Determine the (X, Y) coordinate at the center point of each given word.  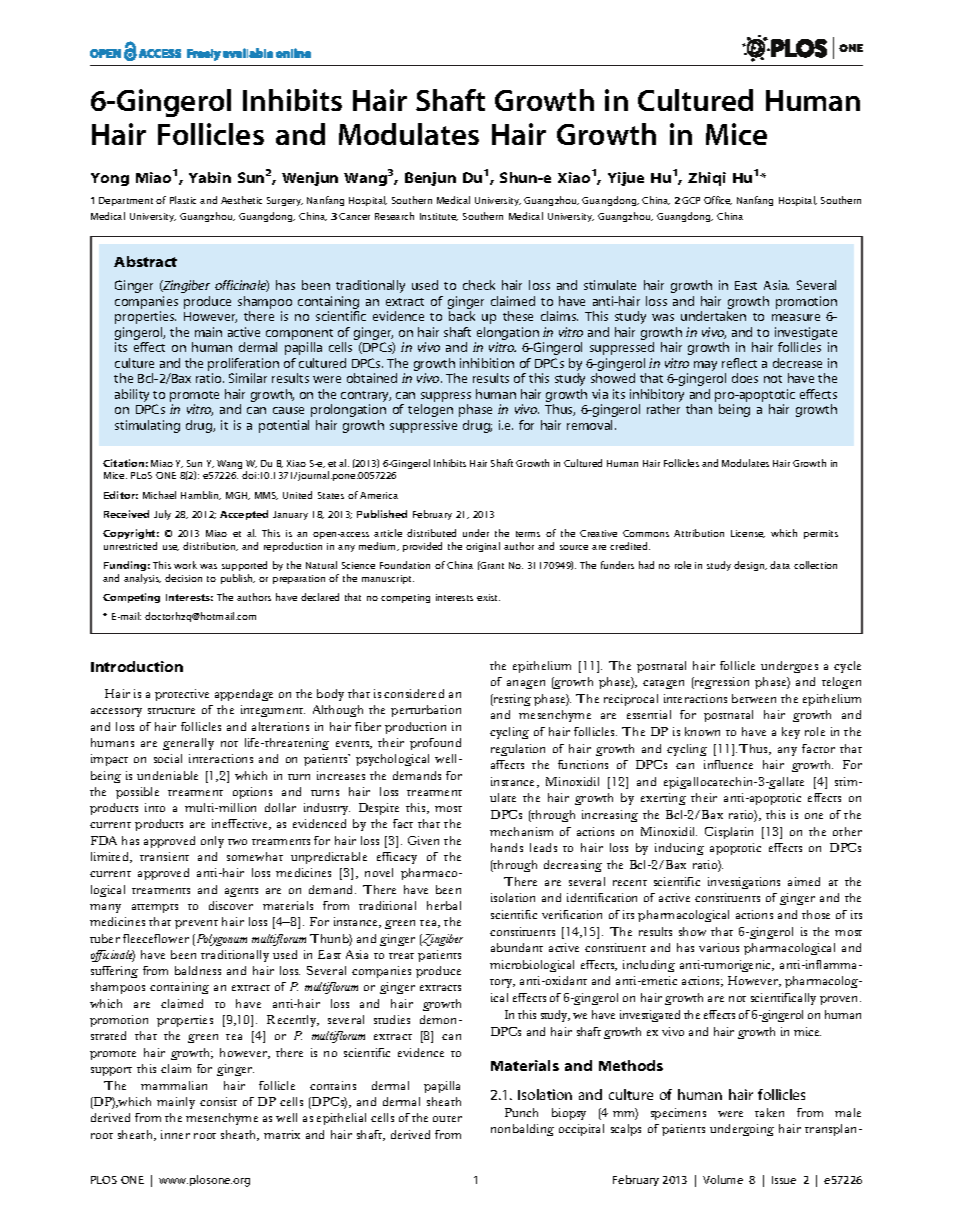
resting (511, 700)
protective (182, 695)
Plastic (183, 200)
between (754, 698)
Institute (439, 217)
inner (175, 1134)
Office (718, 200)
